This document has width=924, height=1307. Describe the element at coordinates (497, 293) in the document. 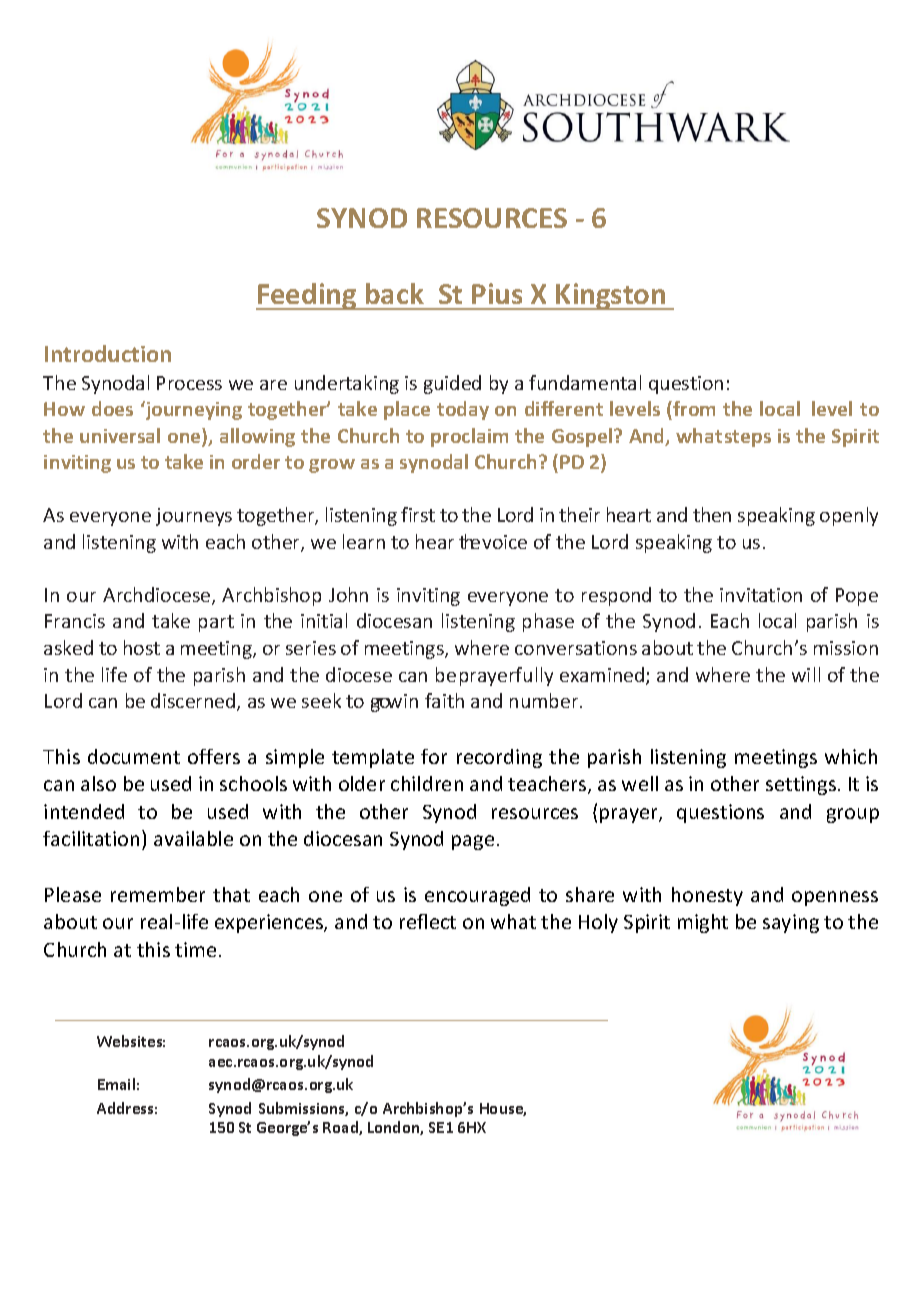

I see `Pius` at that location.
